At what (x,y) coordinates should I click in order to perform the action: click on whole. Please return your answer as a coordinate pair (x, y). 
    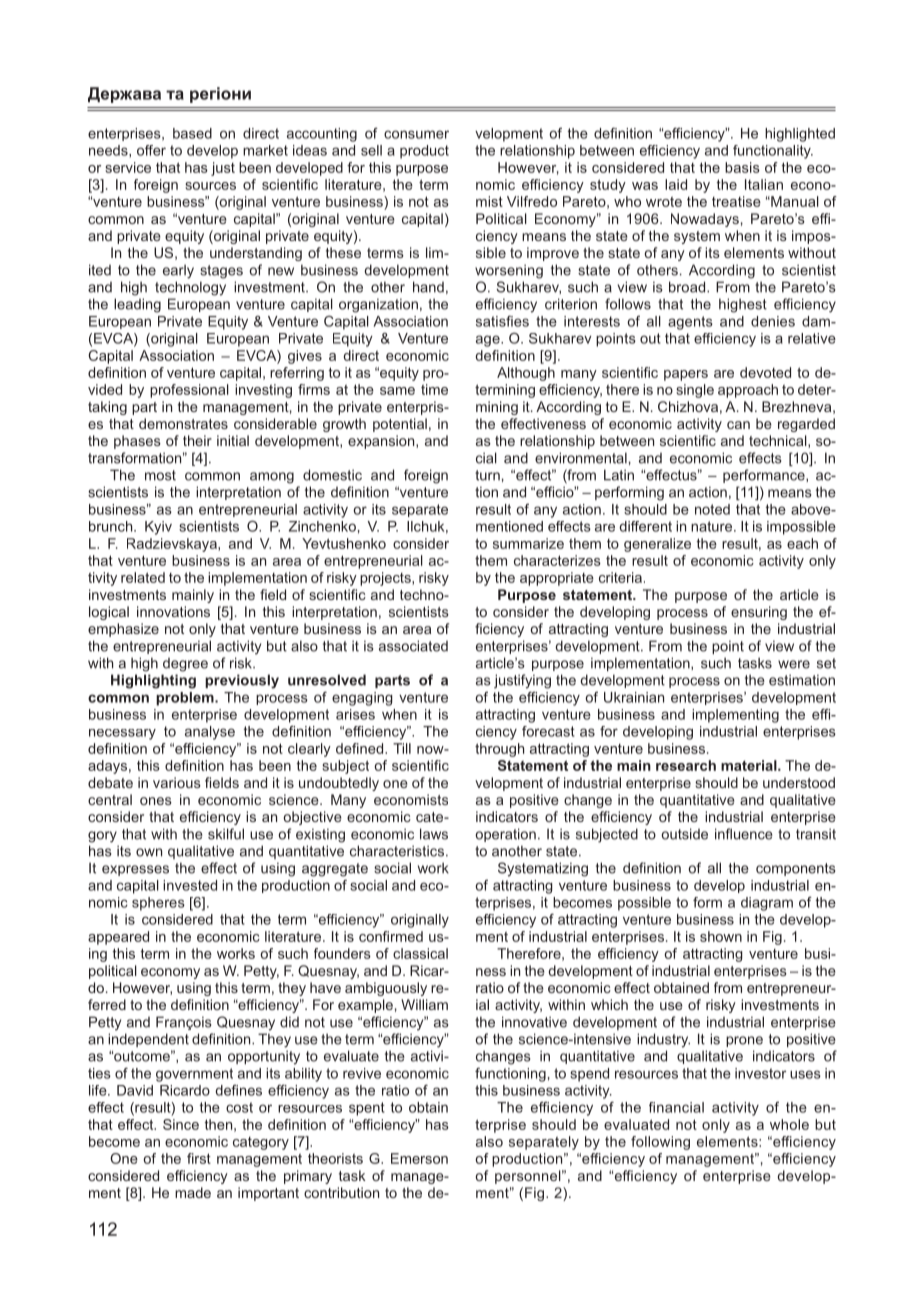
    Looking at the image, I should click on (789, 1124).
